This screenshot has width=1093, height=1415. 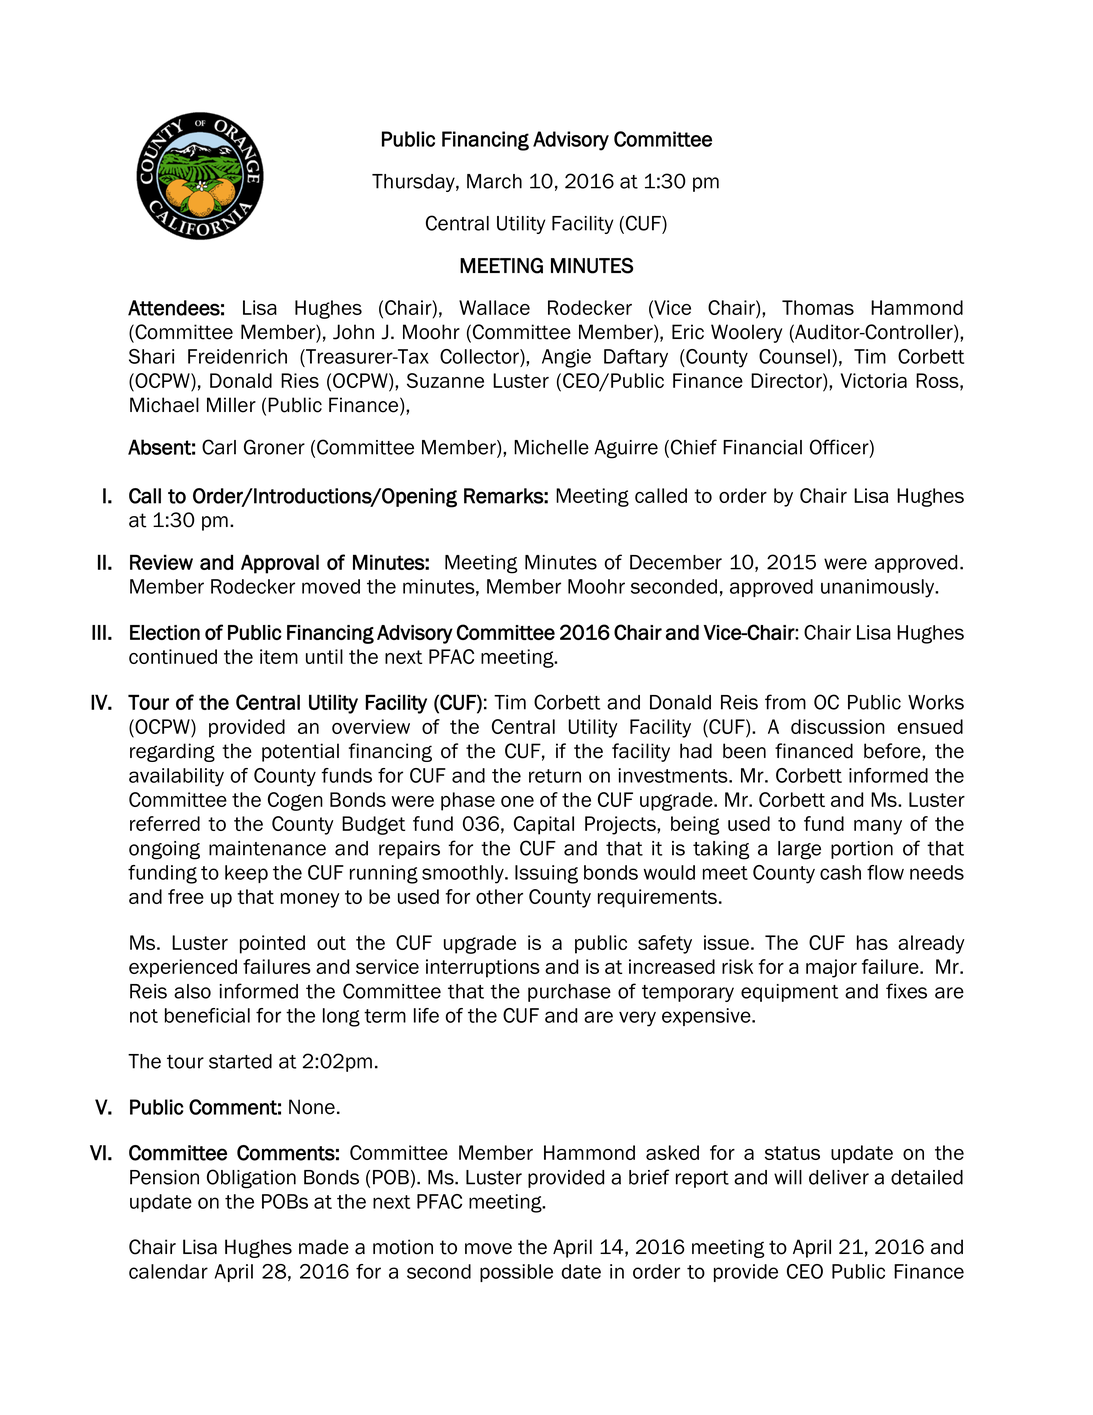 I want to click on discussion, so click(x=838, y=726).
